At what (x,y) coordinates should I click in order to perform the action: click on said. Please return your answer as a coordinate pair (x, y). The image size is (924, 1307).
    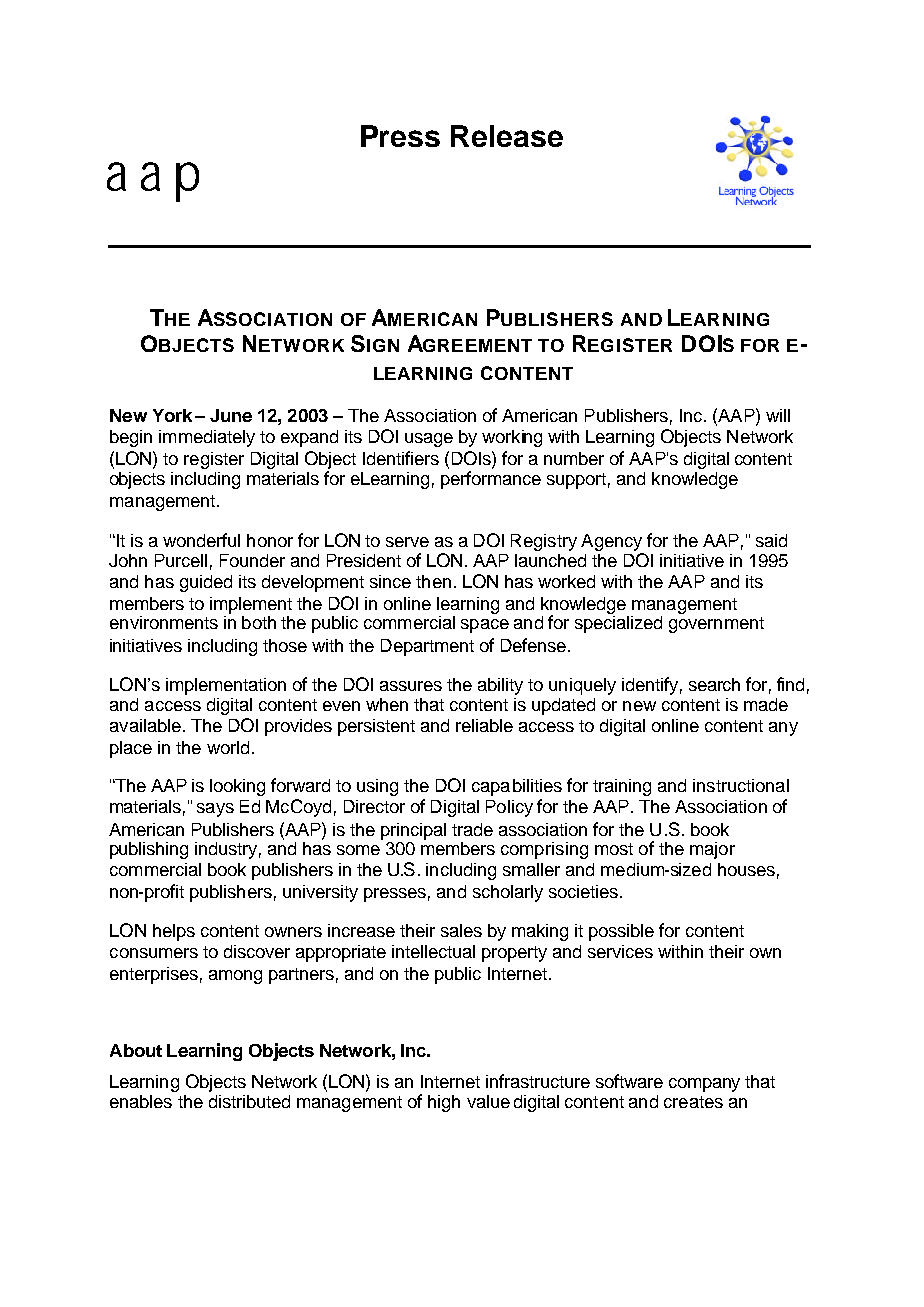
    Looking at the image, I should click on (771, 540).
